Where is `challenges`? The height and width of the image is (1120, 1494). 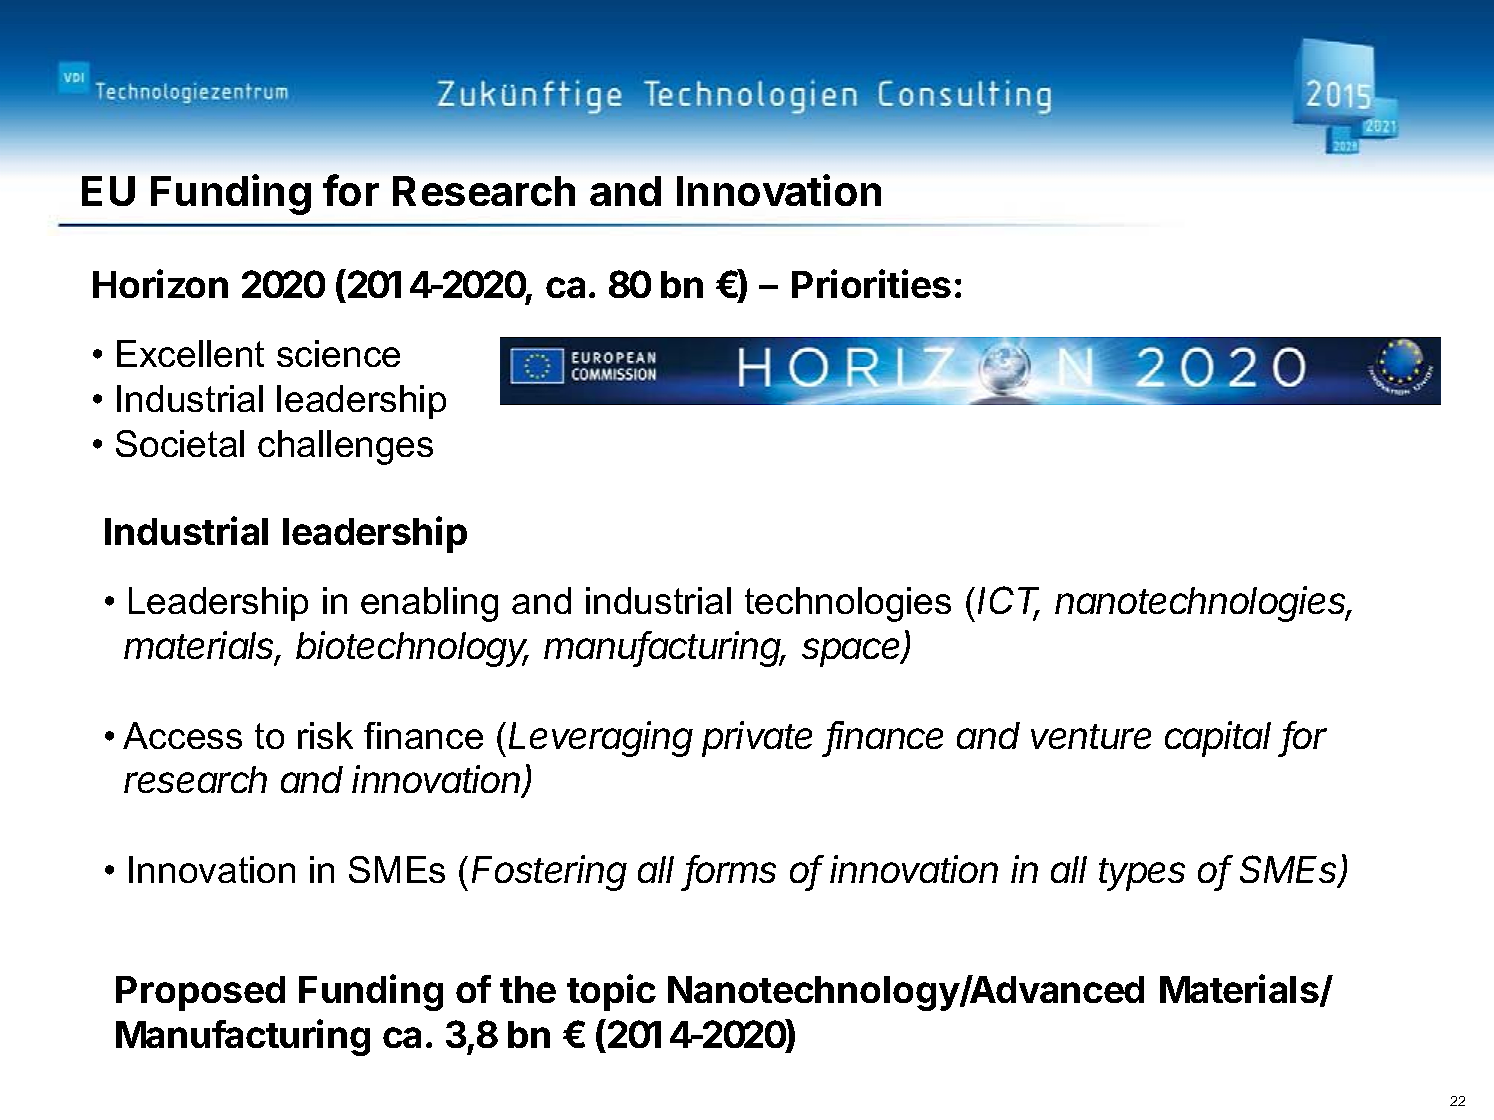 challenges is located at coordinates (345, 447).
